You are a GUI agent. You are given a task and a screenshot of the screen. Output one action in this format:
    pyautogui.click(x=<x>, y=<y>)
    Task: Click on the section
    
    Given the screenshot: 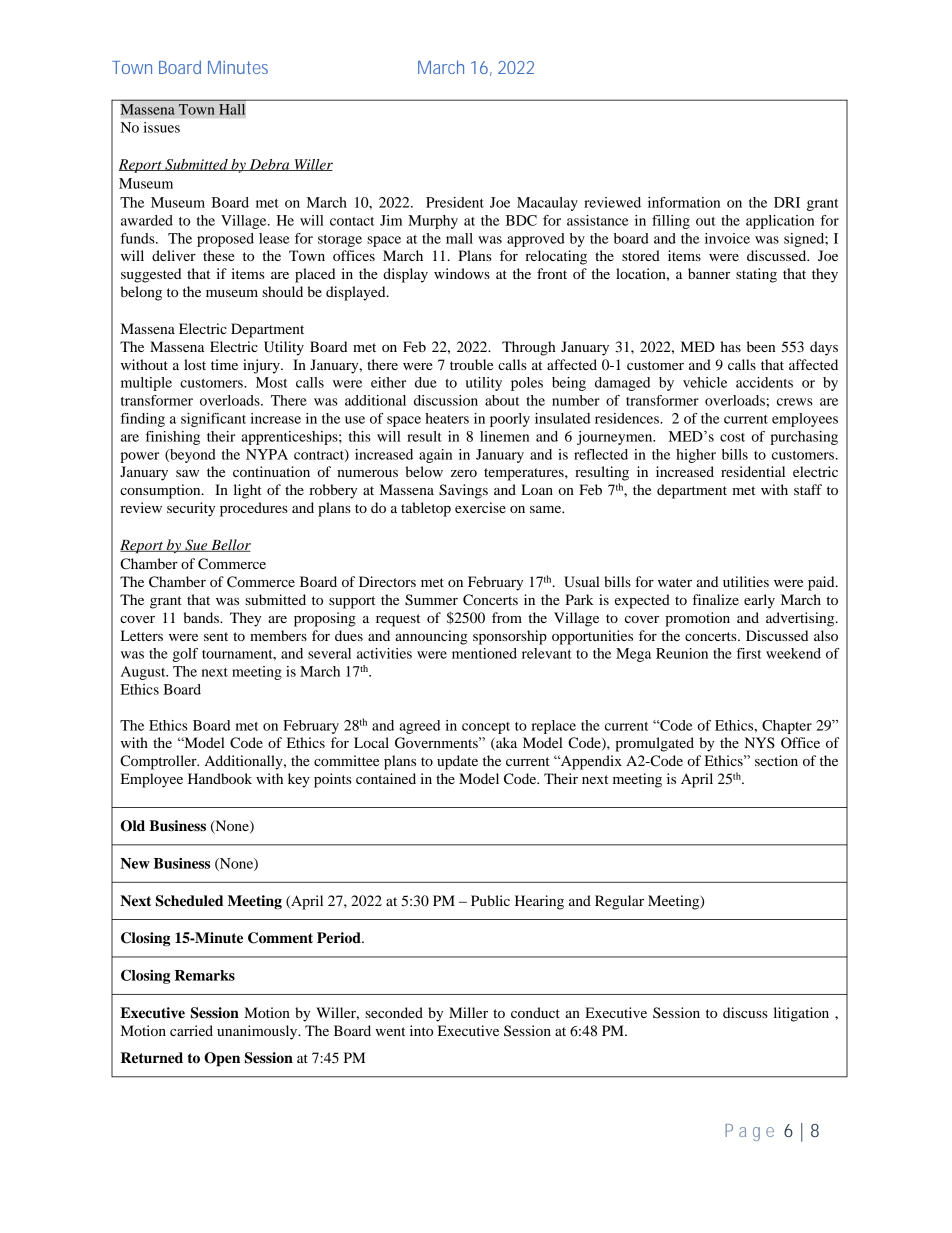 What is the action you would take?
    pyautogui.click(x=776, y=760)
